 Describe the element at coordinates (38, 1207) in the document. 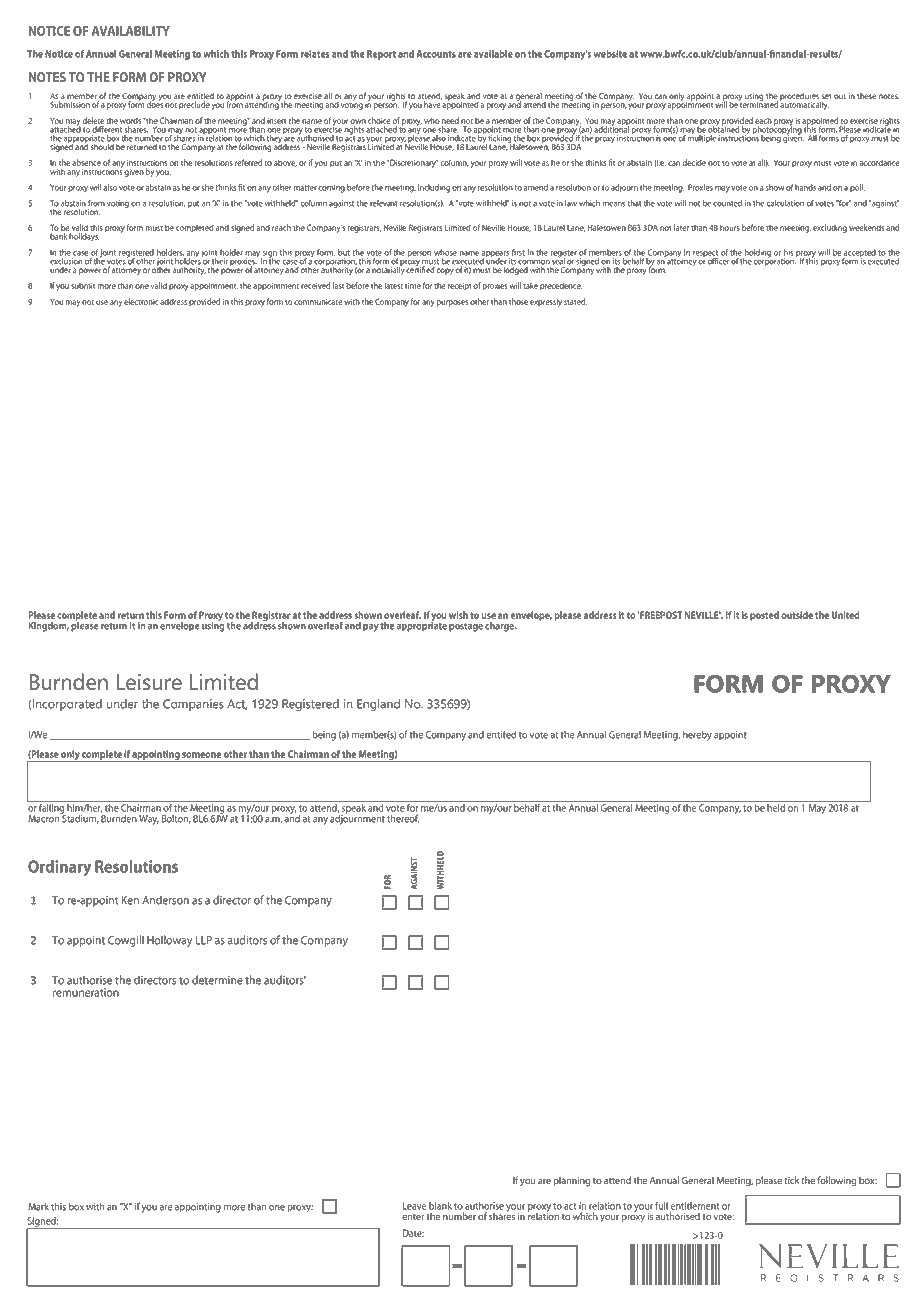

I see `Mark` at that location.
